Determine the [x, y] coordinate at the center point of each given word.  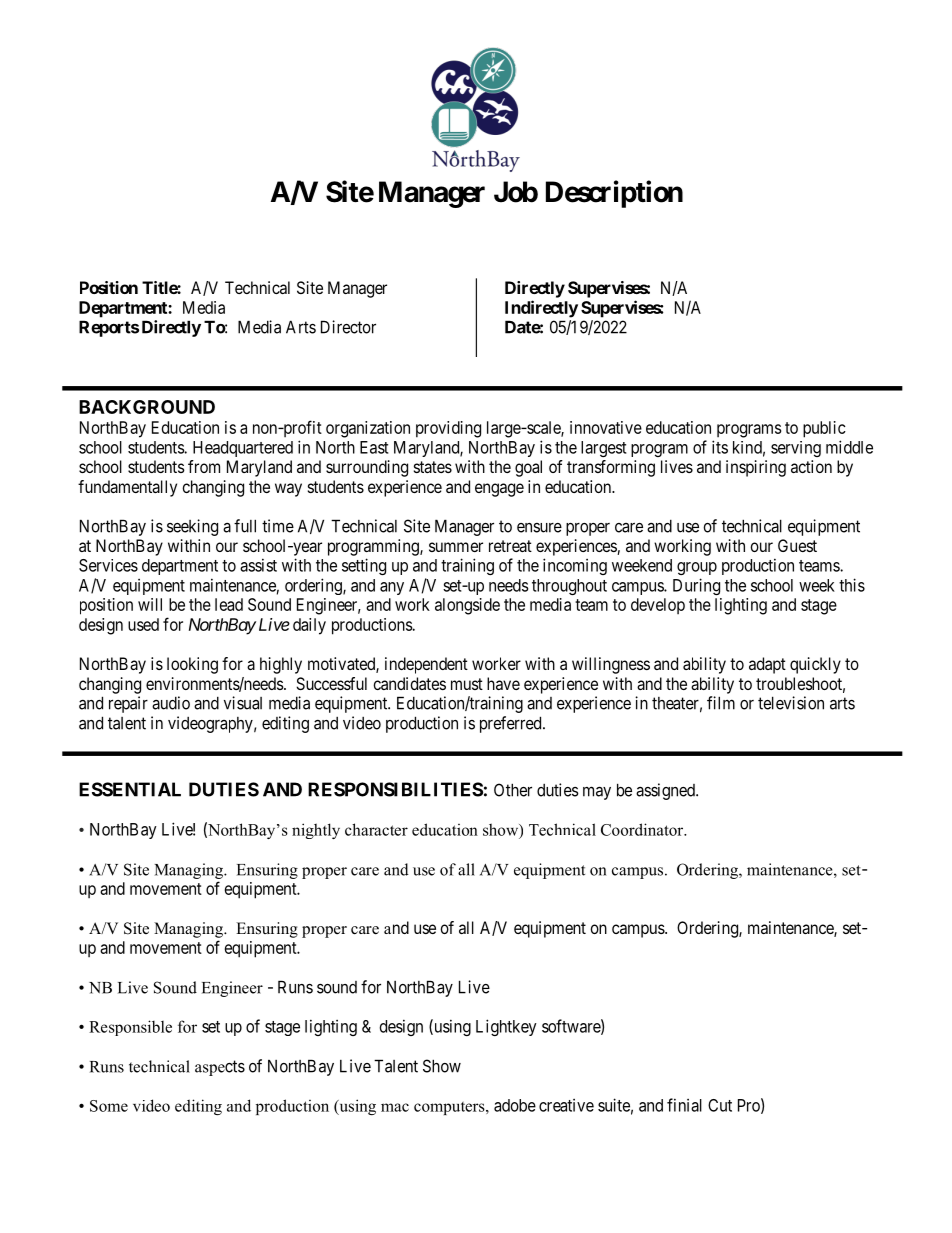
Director [348, 327]
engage [499, 490]
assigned [666, 791]
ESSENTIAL [130, 789]
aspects [220, 1068]
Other [513, 790]
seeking [192, 527]
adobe [515, 1105]
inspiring [756, 468]
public [824, 429]
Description [614, 194]
